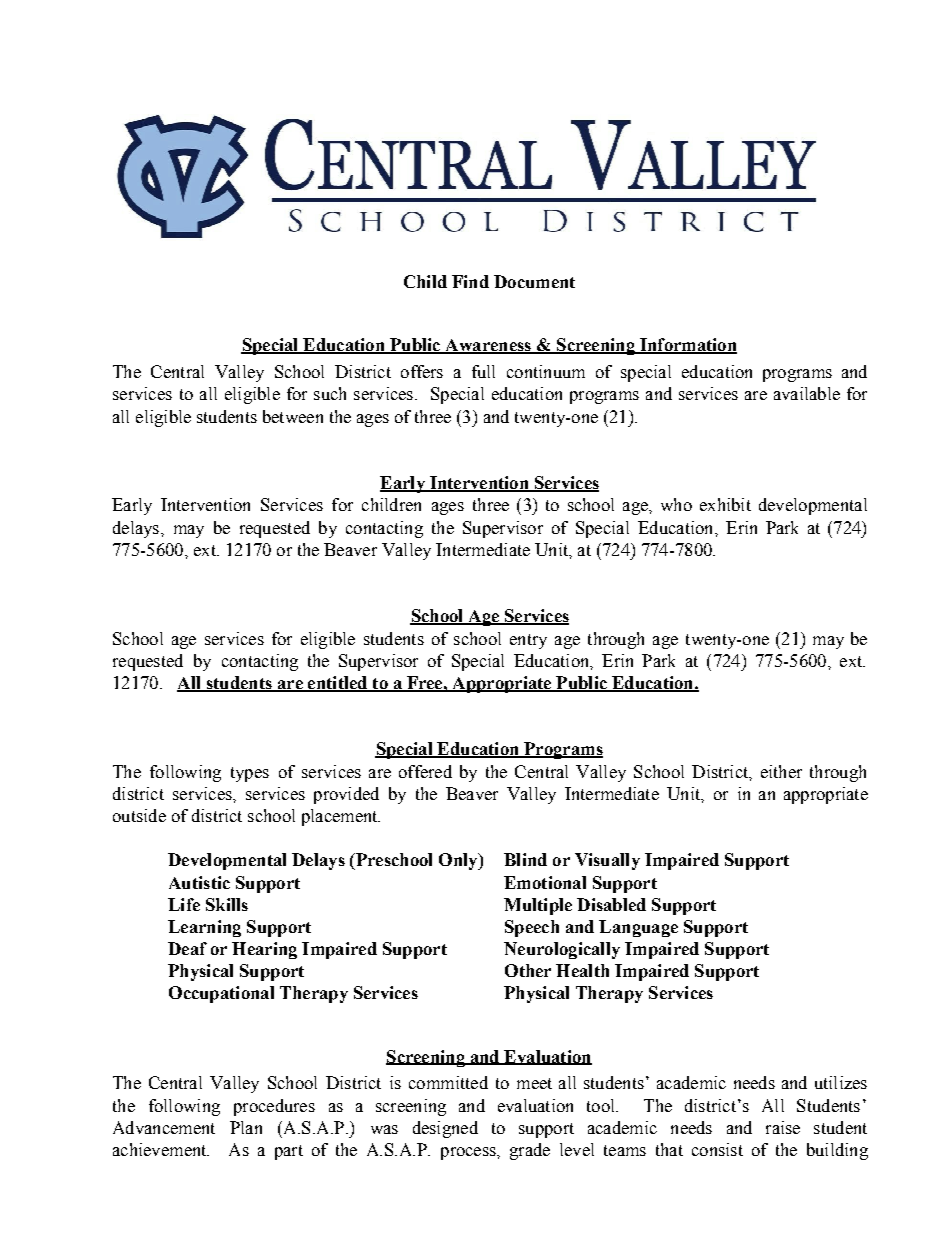  I want to click on exhibit, so click(725, 504).
